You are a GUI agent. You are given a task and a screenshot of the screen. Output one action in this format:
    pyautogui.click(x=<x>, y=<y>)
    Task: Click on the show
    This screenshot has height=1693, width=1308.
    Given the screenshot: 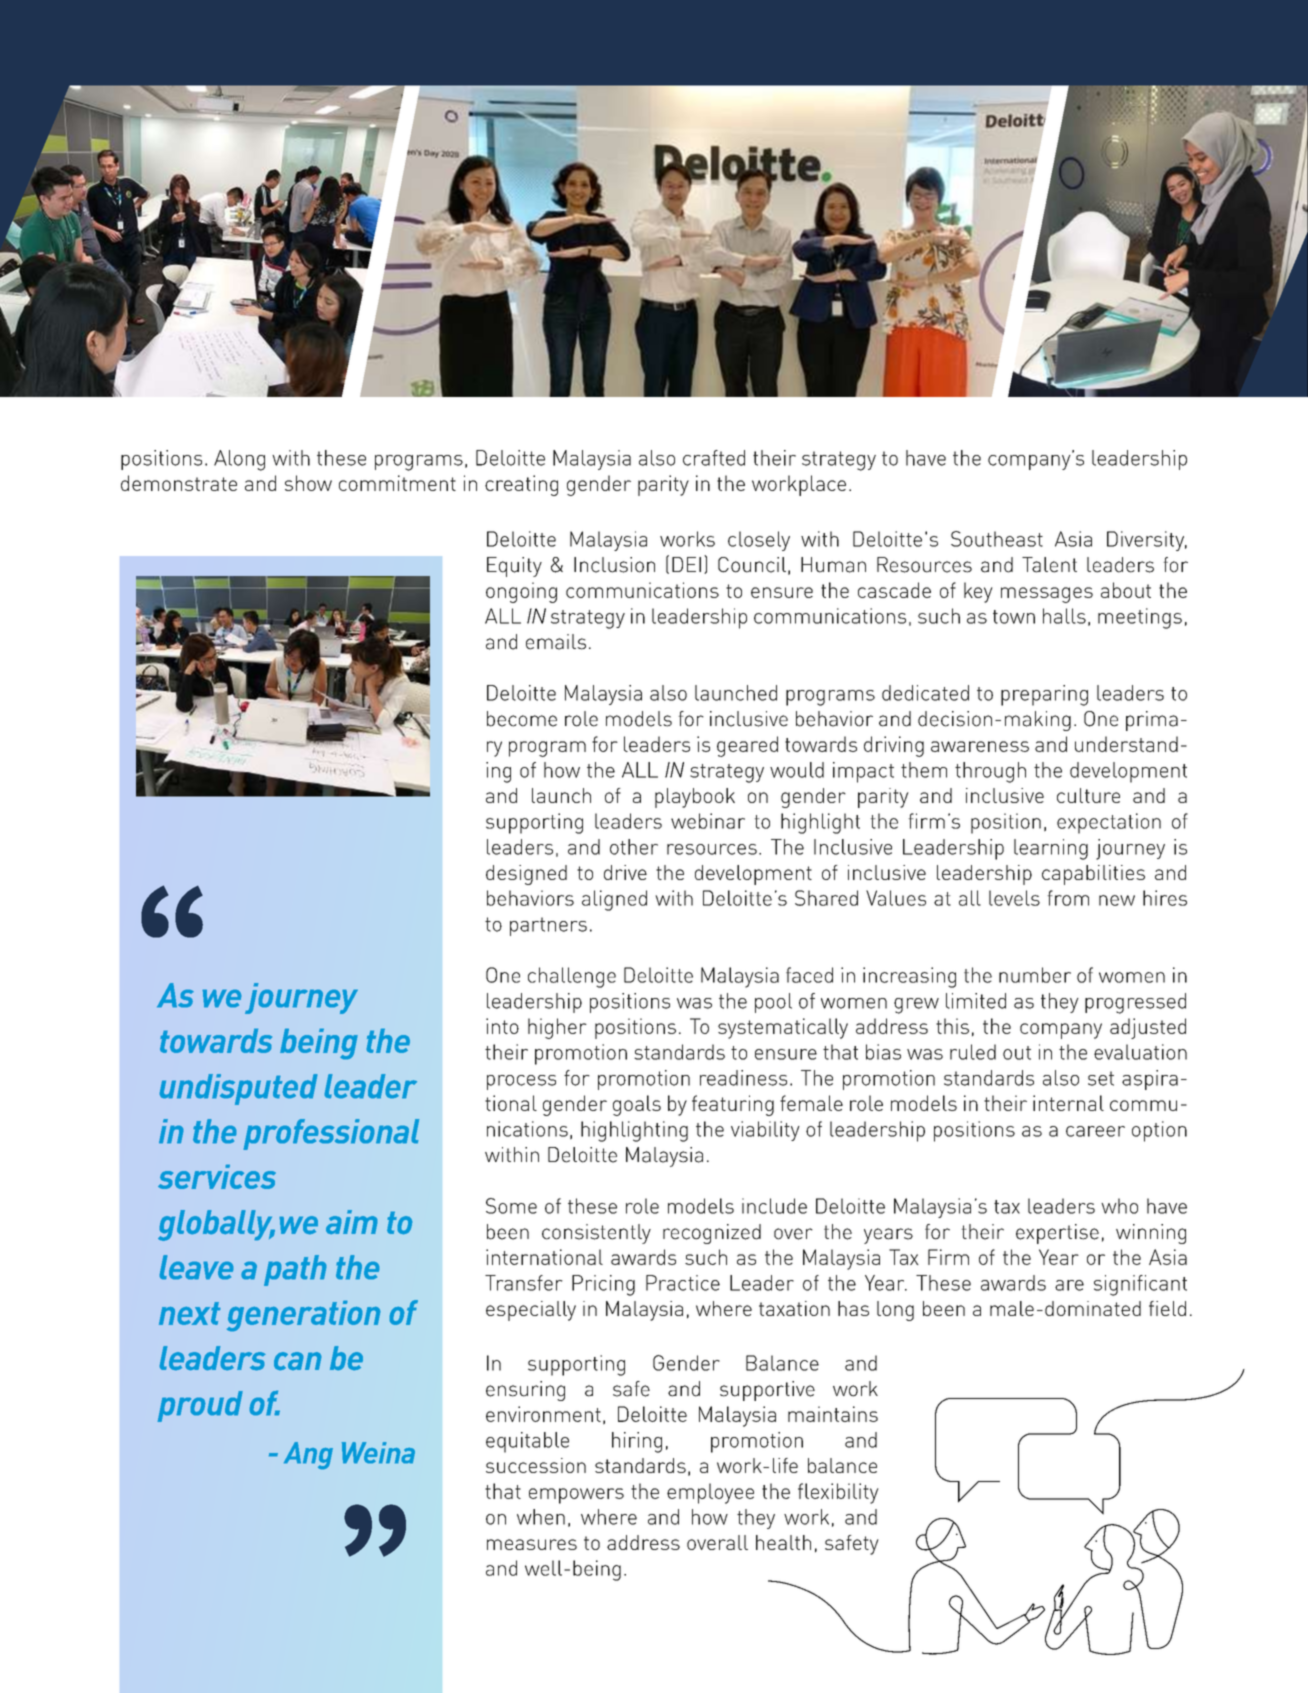 What is the action you would take?
    pyautogui.click(x=308, y=483)
